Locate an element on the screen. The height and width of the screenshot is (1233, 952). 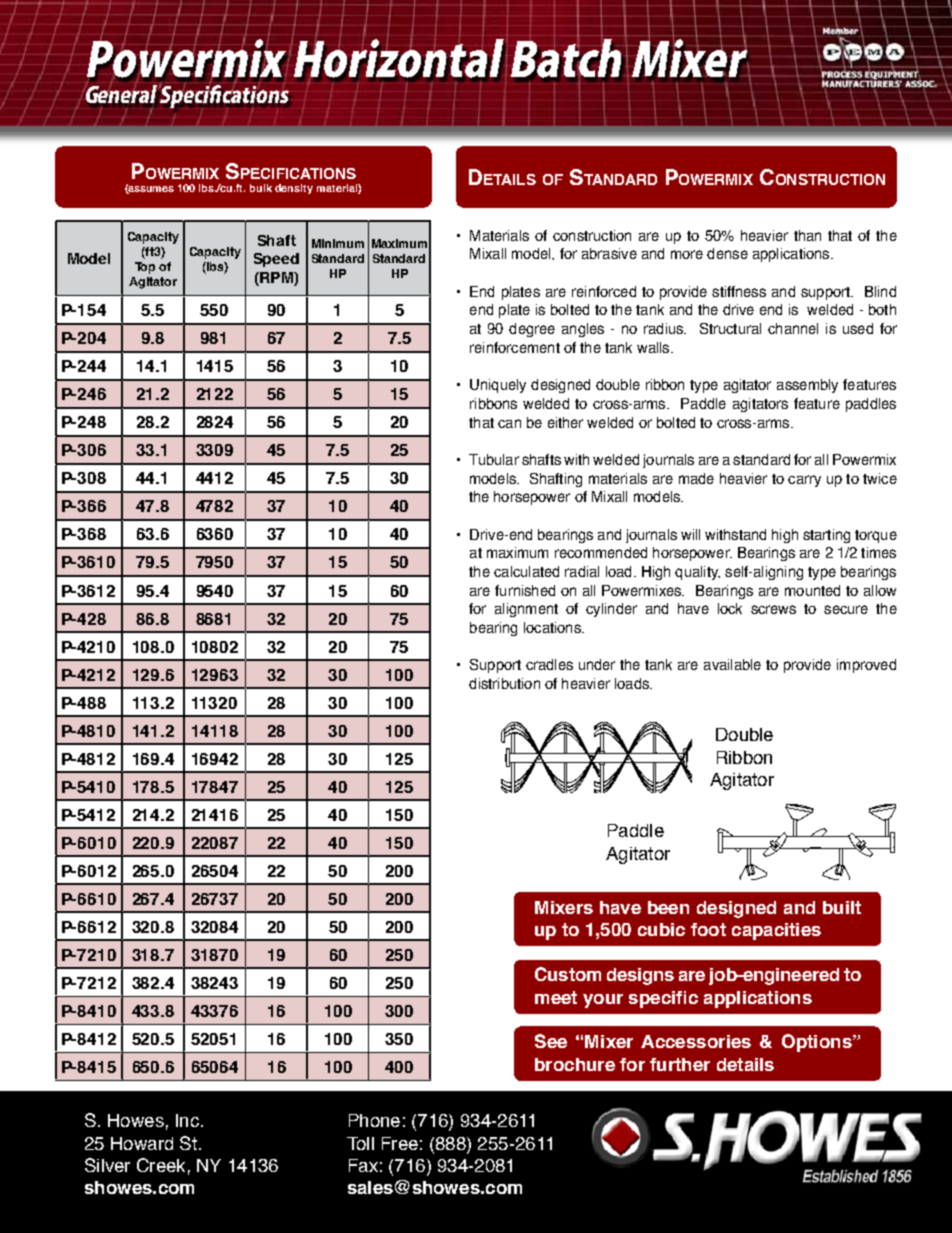
available is located at coordinates (732, 664).
